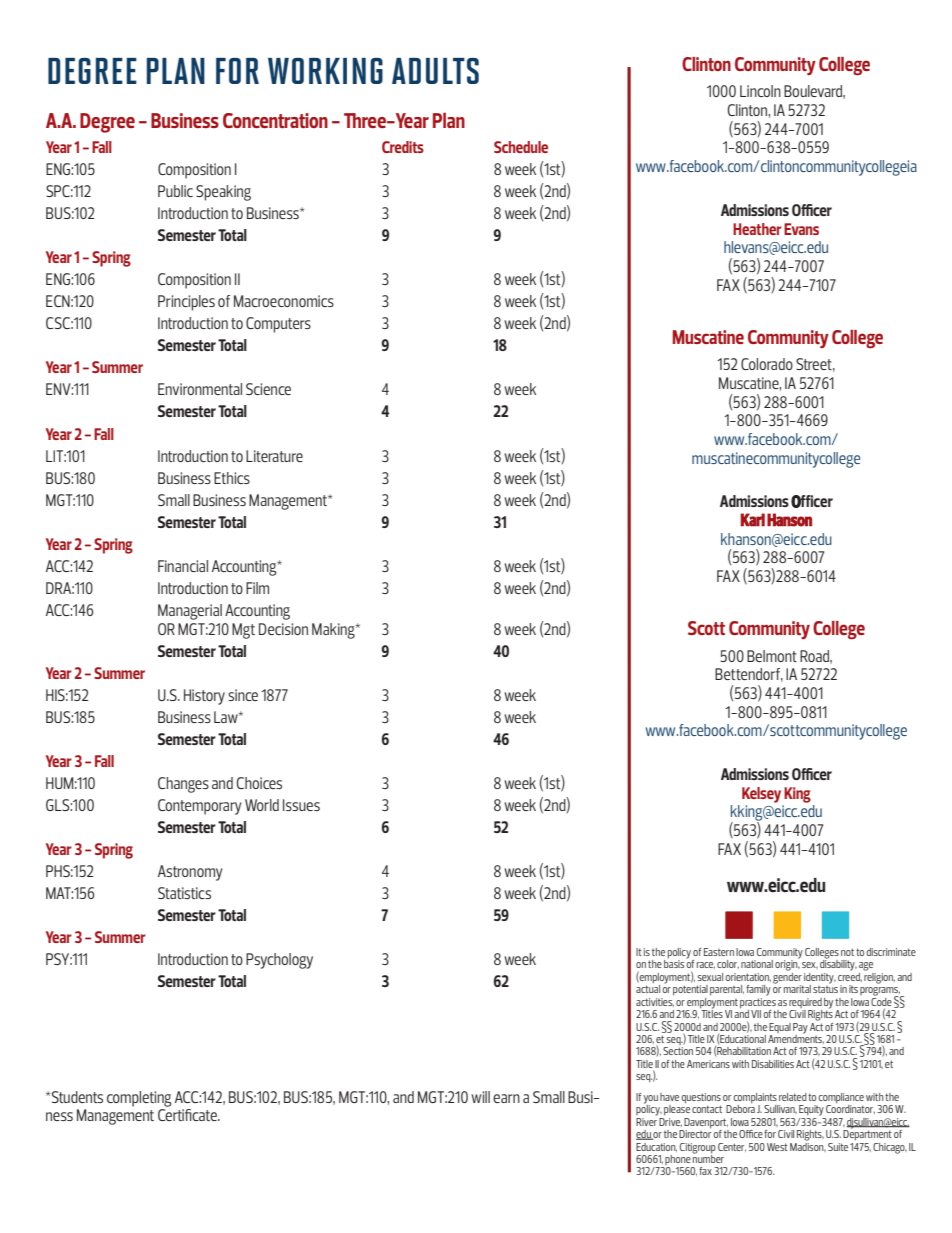 The height and width of the document is (1233, 952). Describe the element at coordinates (188, 1115) in the document. I see `Certificate` at that location.
